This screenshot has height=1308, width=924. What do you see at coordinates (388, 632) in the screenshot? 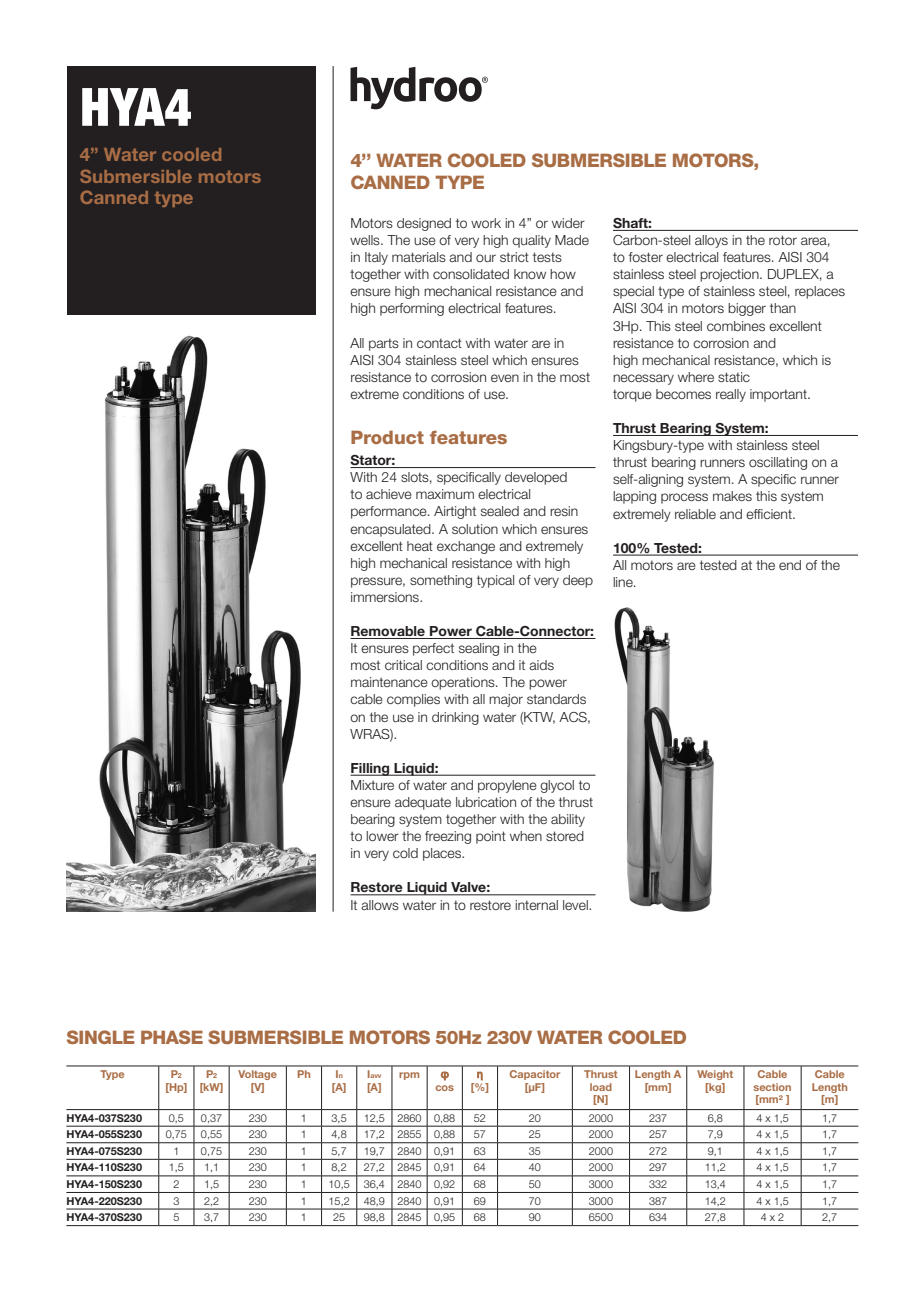
I see `Removable` at bounding box center [388, 632].
